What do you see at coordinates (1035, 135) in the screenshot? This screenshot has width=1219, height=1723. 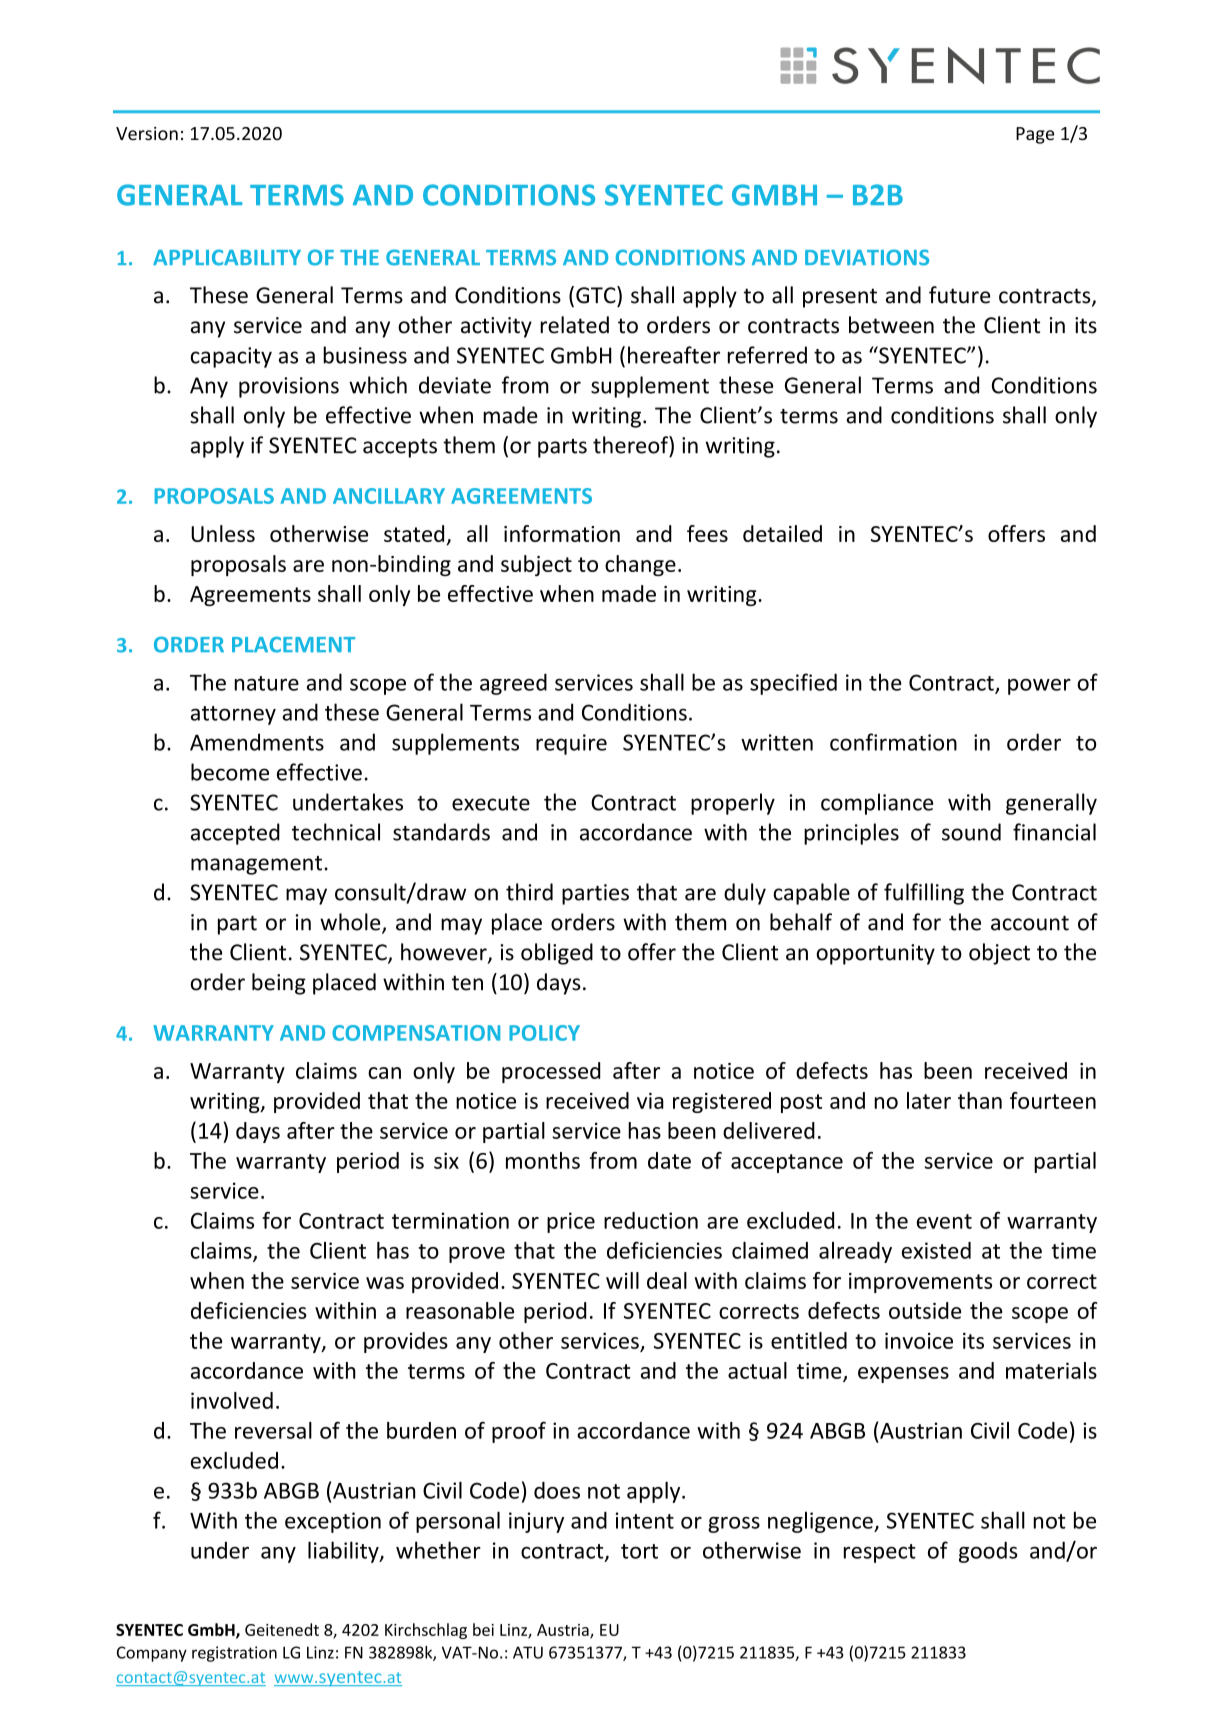 I see `Page` at bounding box center [1035, 135].
